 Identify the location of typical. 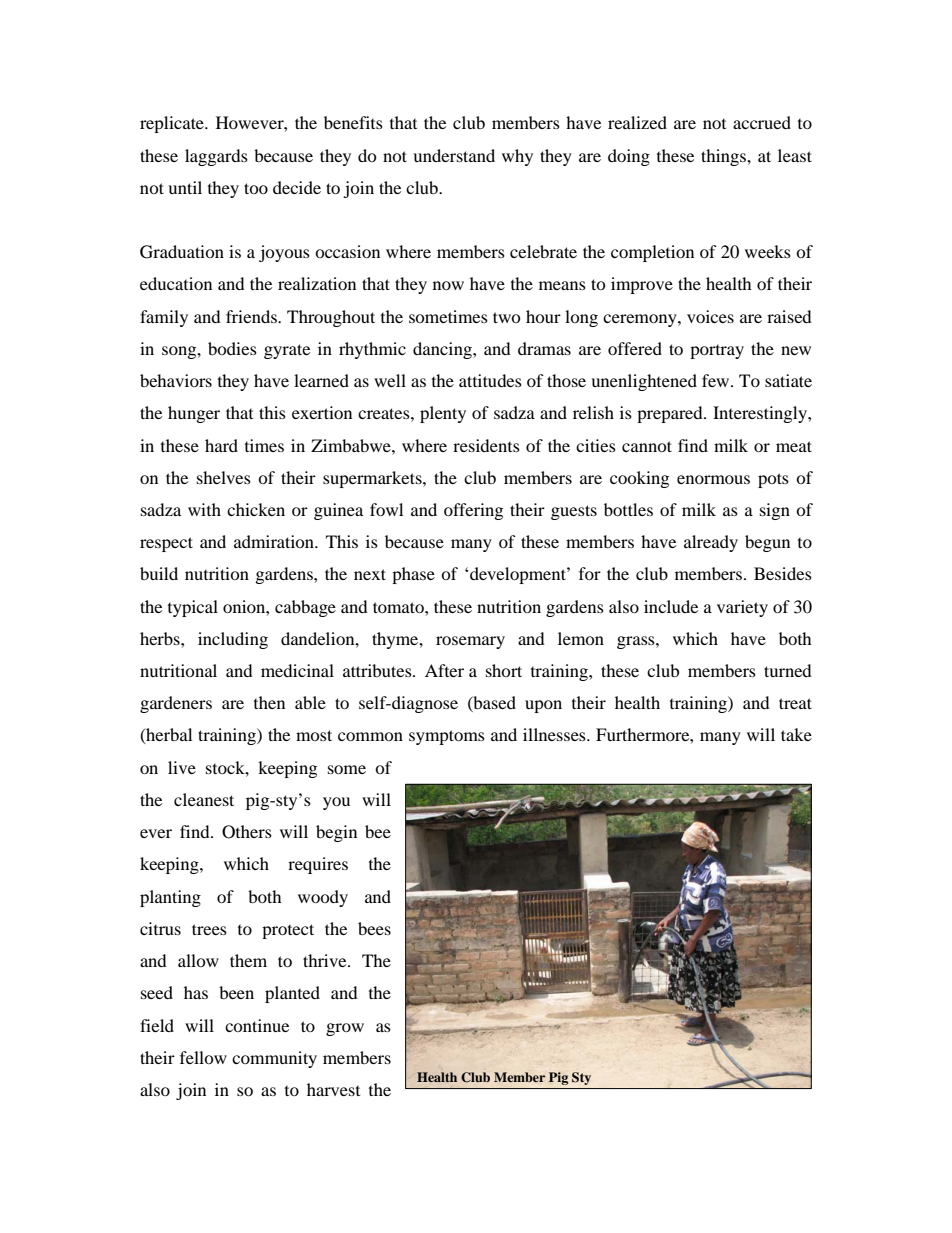
(193, 608).
